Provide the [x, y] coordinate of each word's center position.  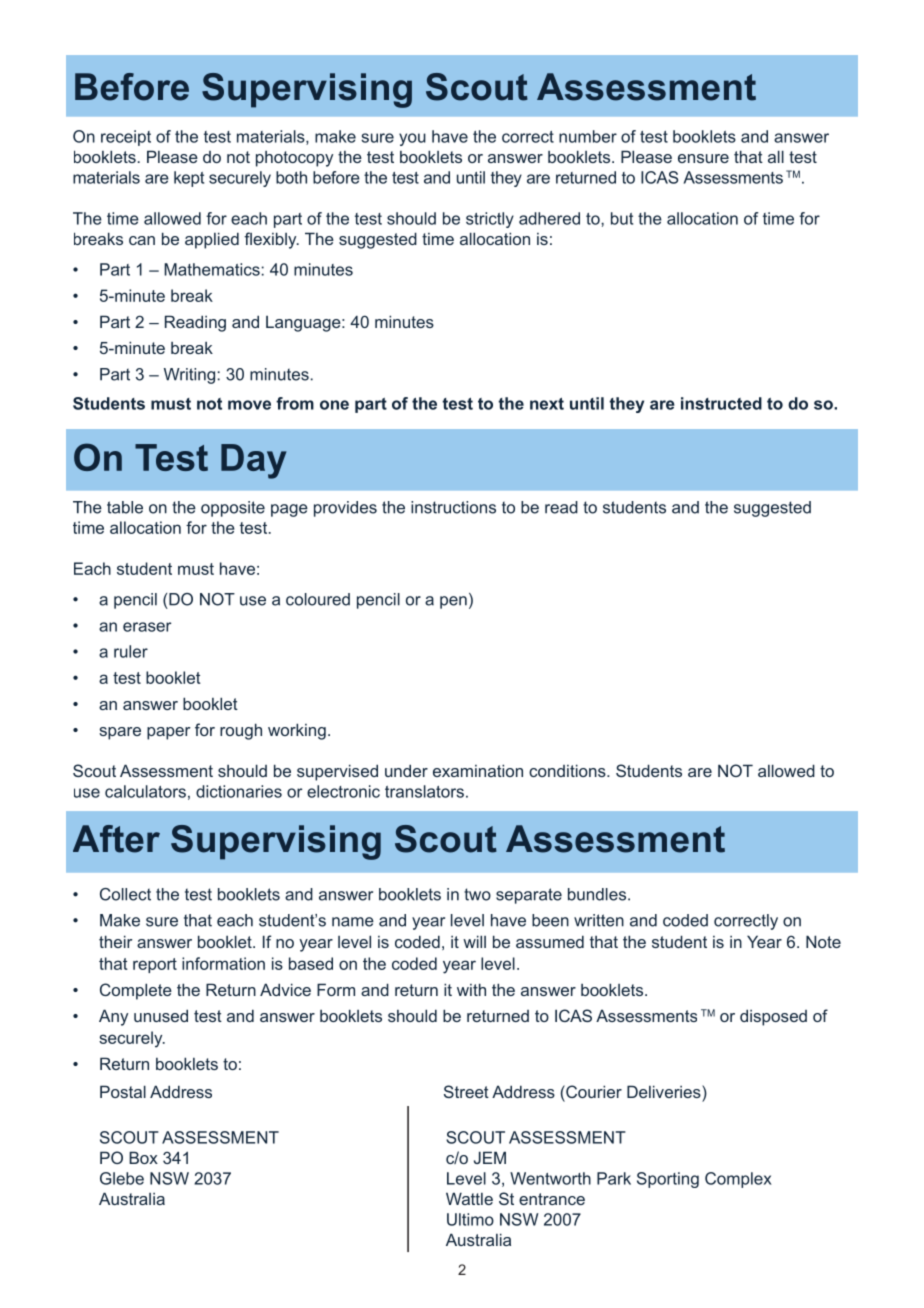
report [155, 965]
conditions [568, 770]
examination [478, 770]
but [622, 218]
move [249, 405]
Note [823, 941]
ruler [131, 651]
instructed [721, 403]
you [412, 139]
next [547, 404]
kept [189, 179]
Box [143, 1157]
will [474, 941]
